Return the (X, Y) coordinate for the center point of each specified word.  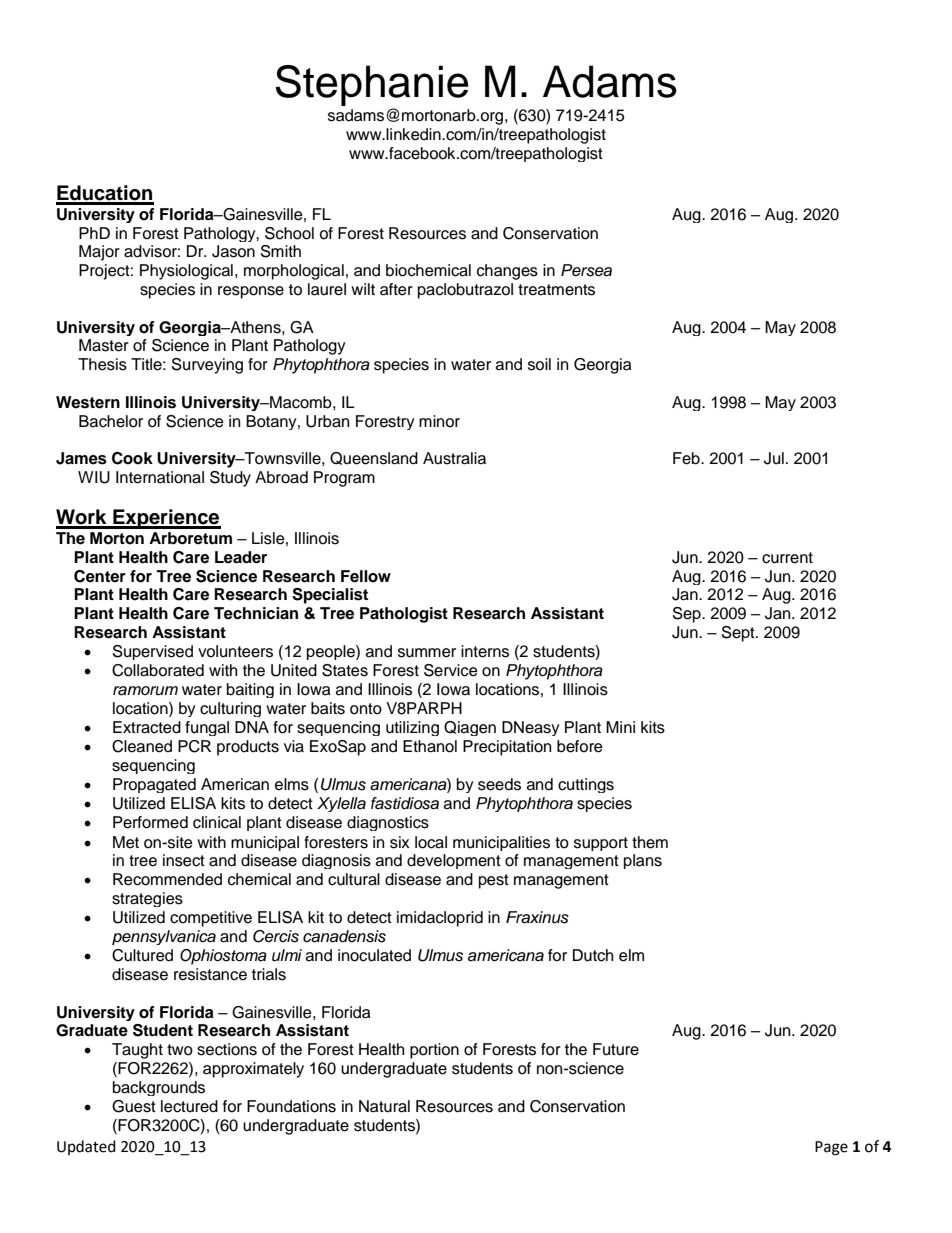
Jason (233, 251)
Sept (739, 634)
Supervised (153, 652)
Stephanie (372, 85)
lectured (189, 1106)
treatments (556, 290)
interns (485, 651)
